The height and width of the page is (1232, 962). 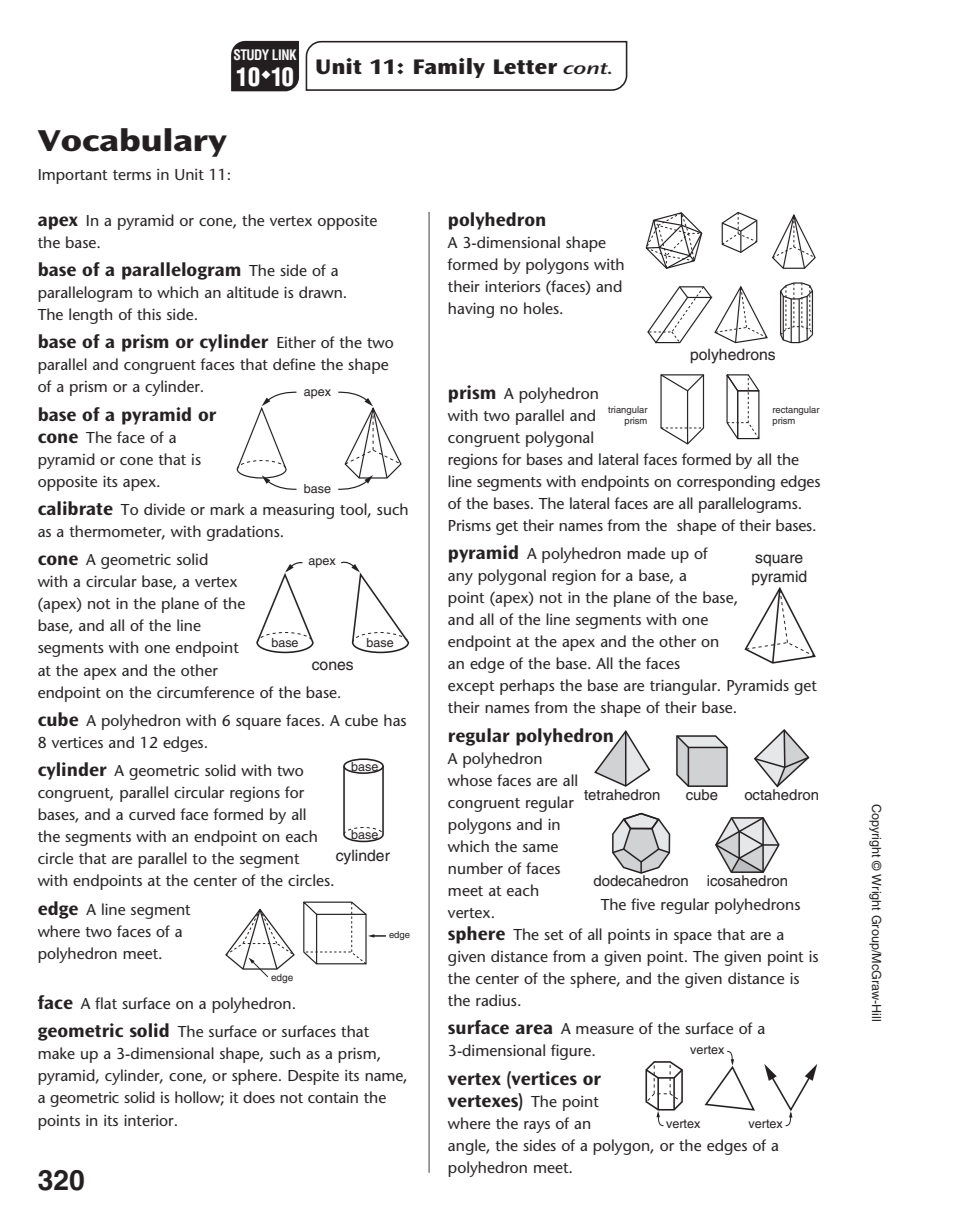 What do you see at coordinates (132, 142) in the page?
I see `Vocabulary` at bounding box center [132, 142].
